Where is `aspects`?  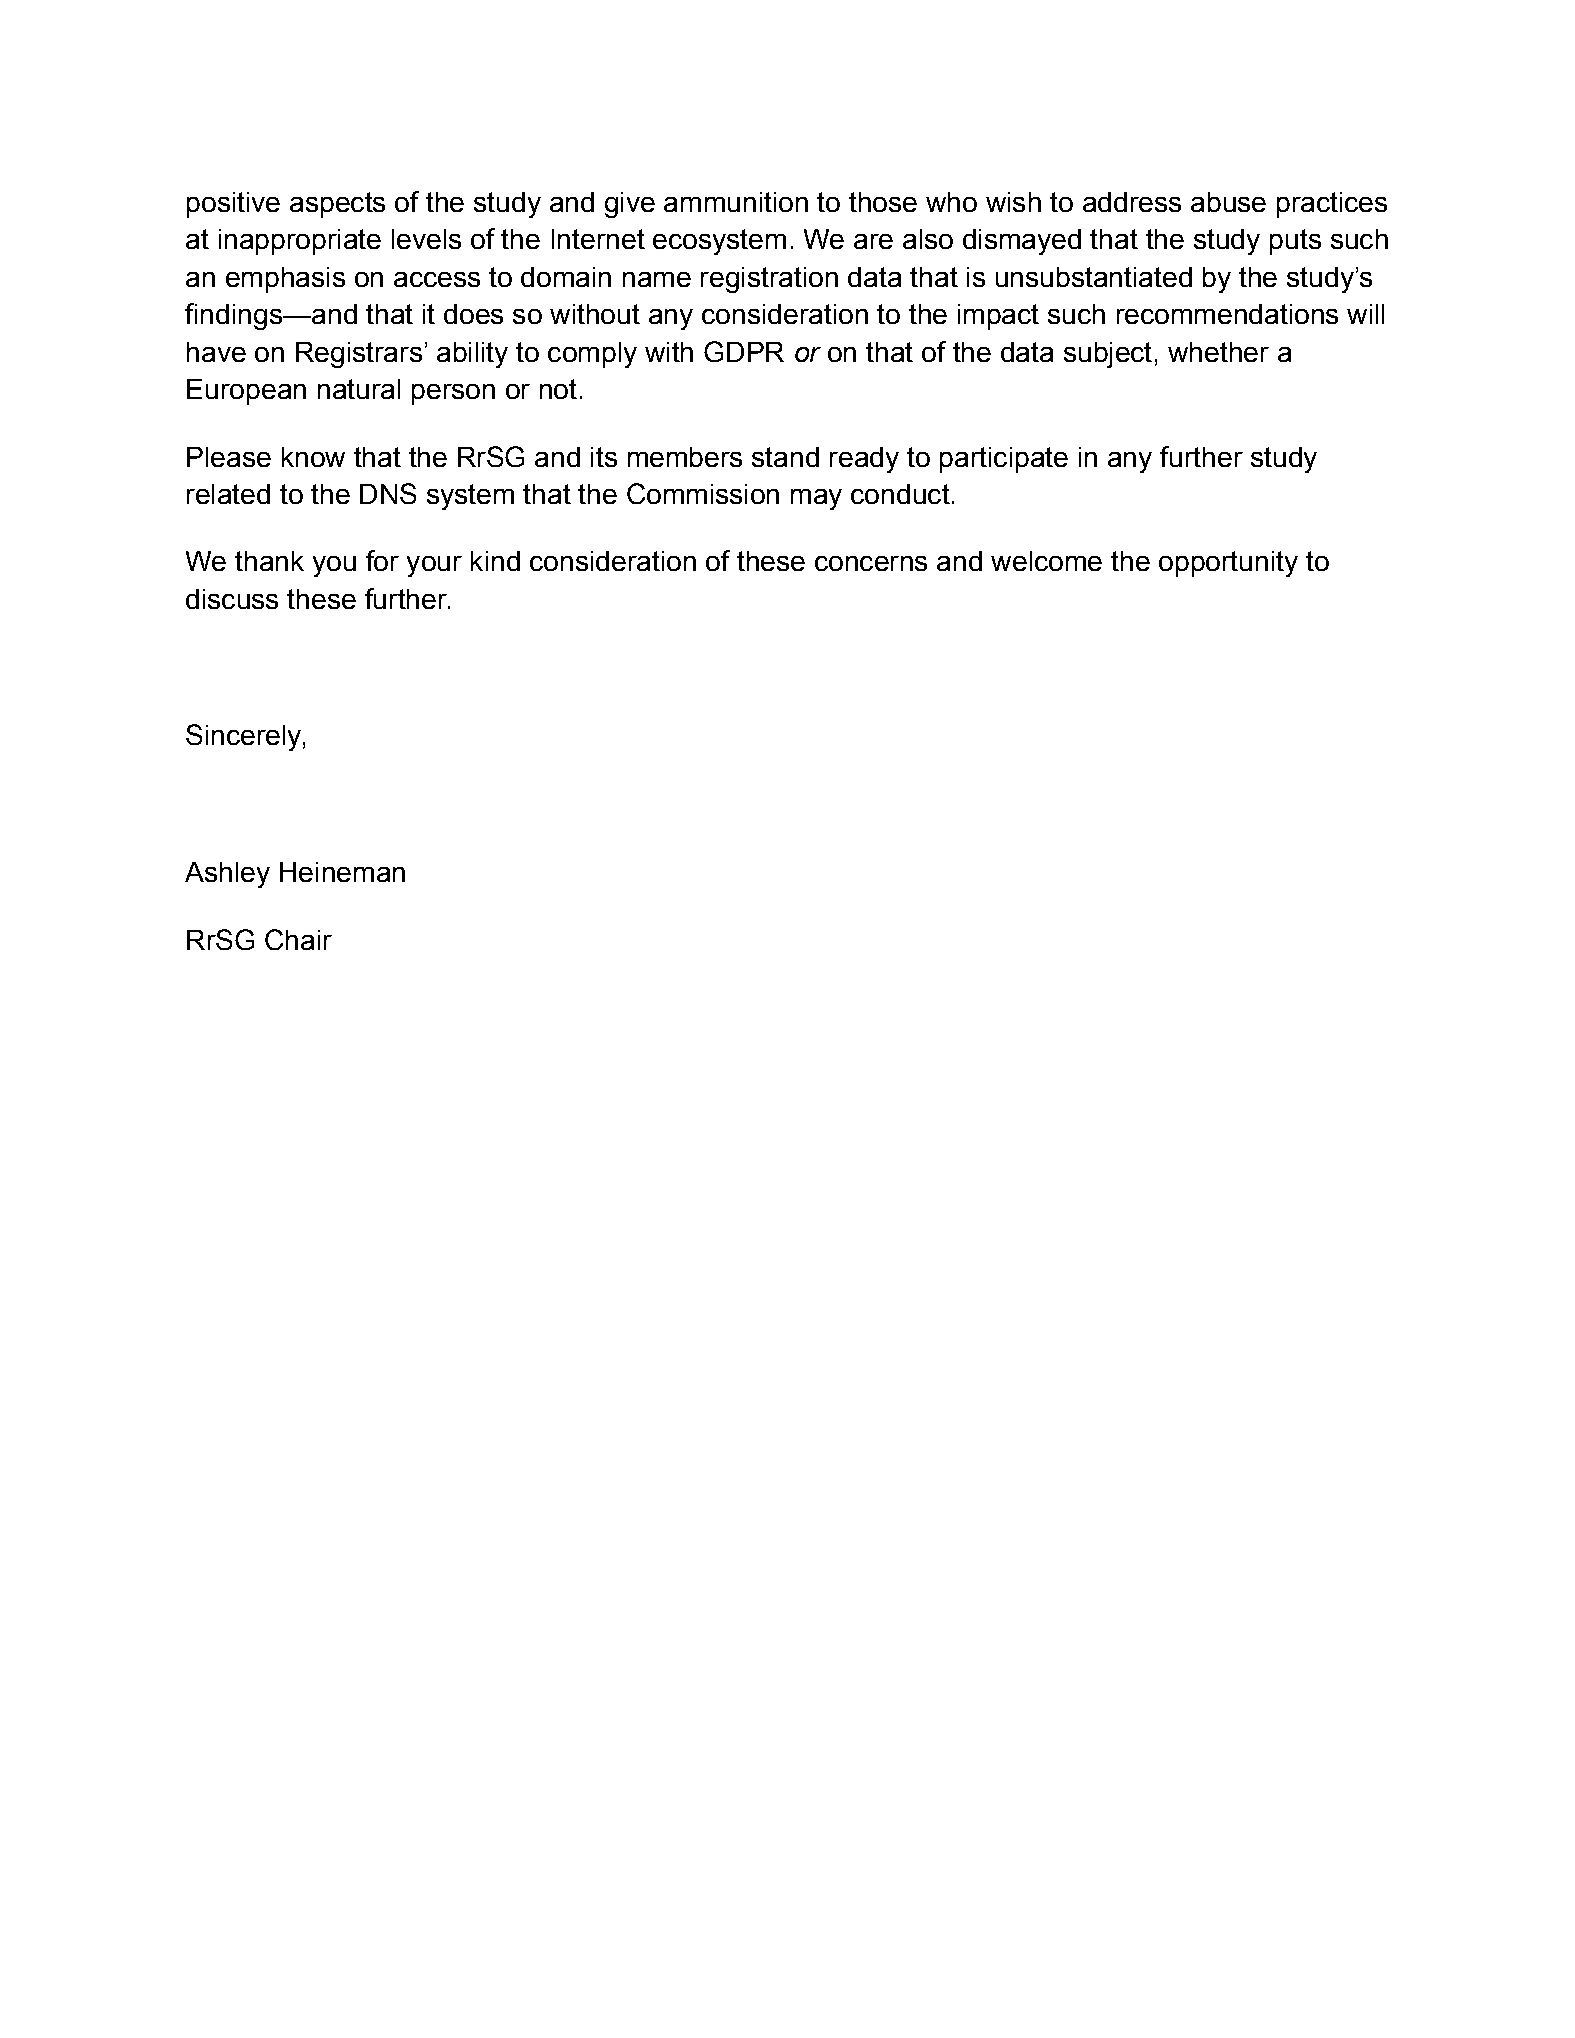
aspects is located at coordinates (337, 205).
